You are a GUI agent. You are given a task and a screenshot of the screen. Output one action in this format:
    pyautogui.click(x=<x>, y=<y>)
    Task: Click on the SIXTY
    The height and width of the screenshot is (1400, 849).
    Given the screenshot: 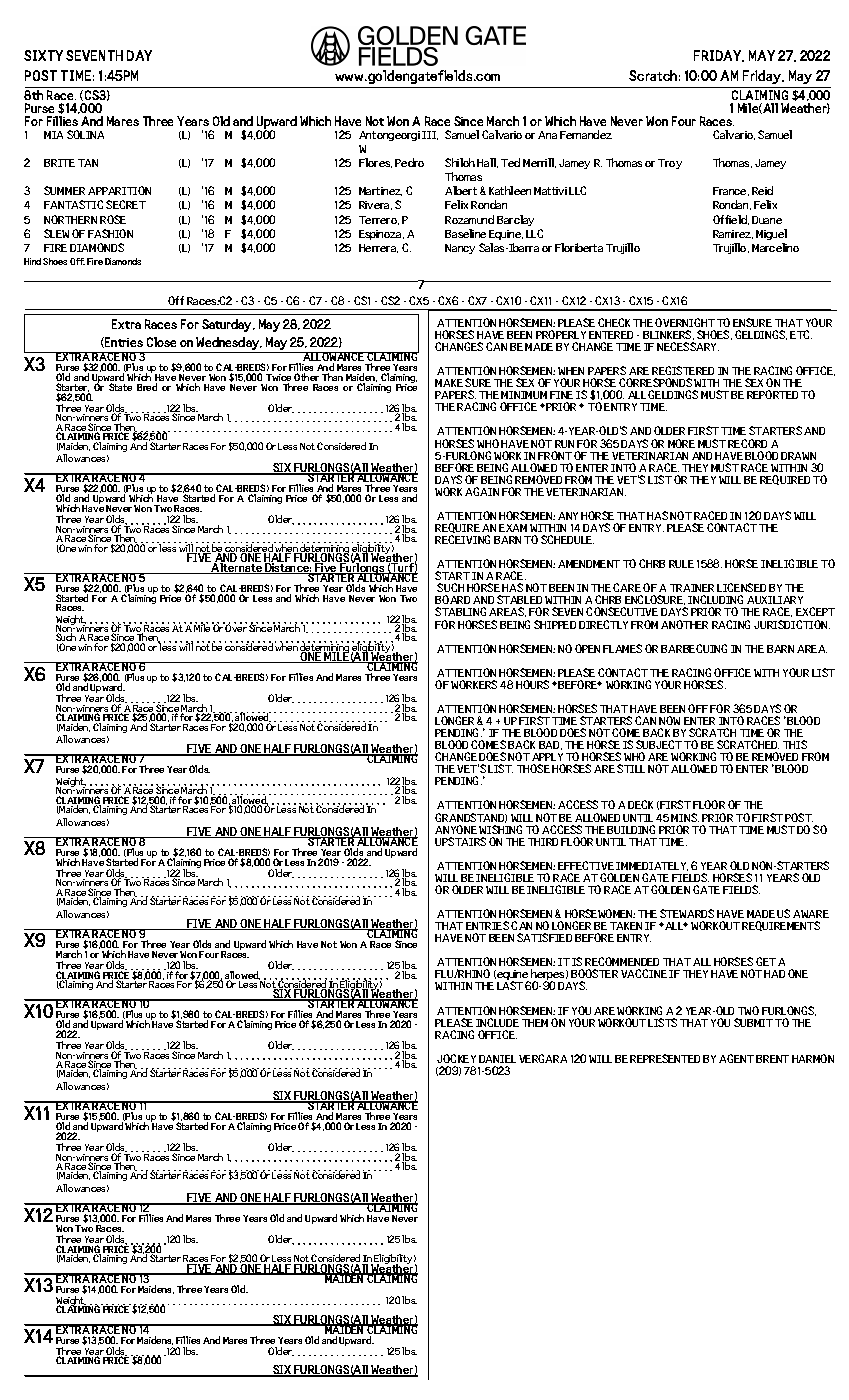 What is the action you would take?
    pyautogui.click(x=43, y=55)
